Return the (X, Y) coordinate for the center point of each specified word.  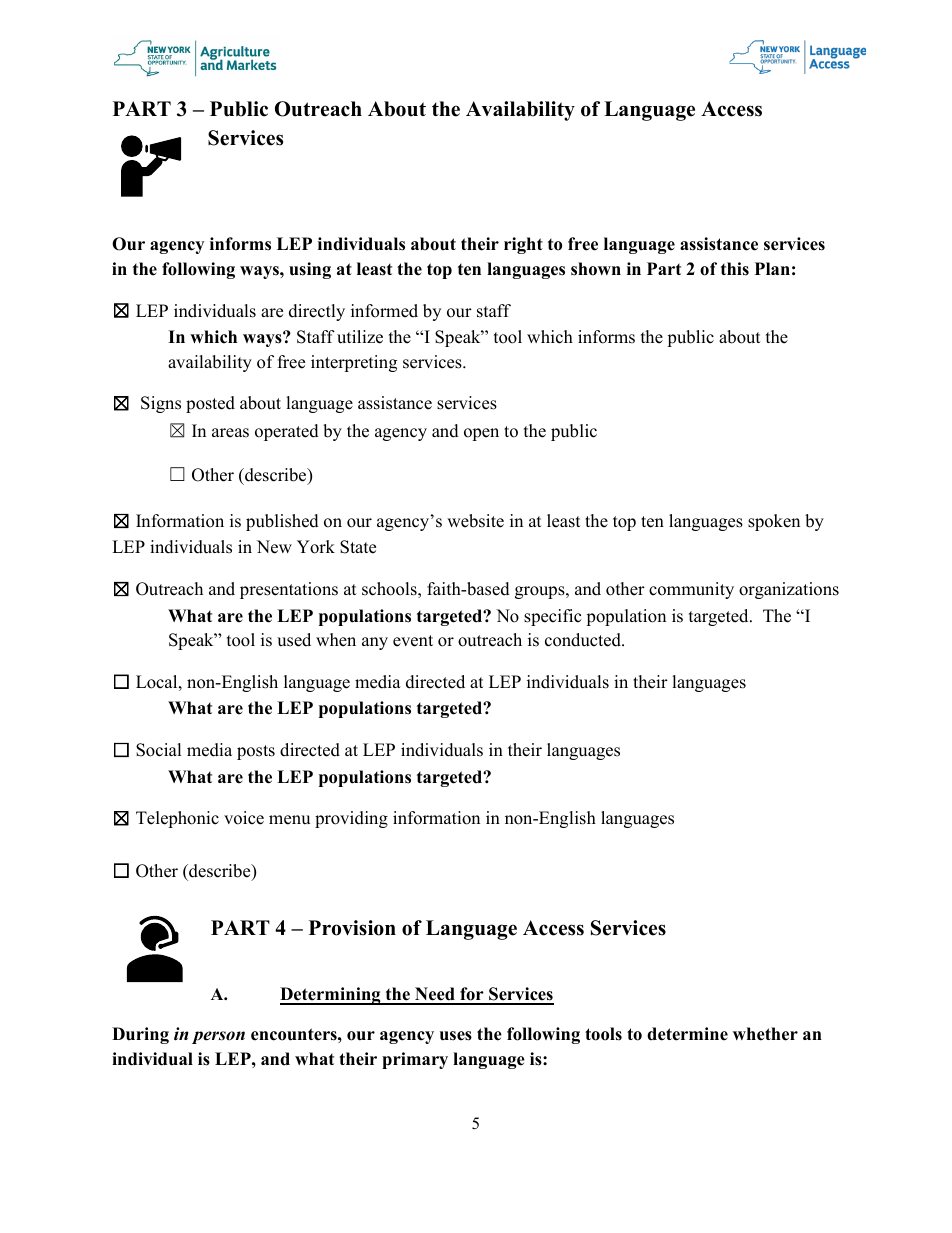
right (523, 245)
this (735, 269)
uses (456, 1036)
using (310, 270)
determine (687, 1034)
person (218, 1037)
